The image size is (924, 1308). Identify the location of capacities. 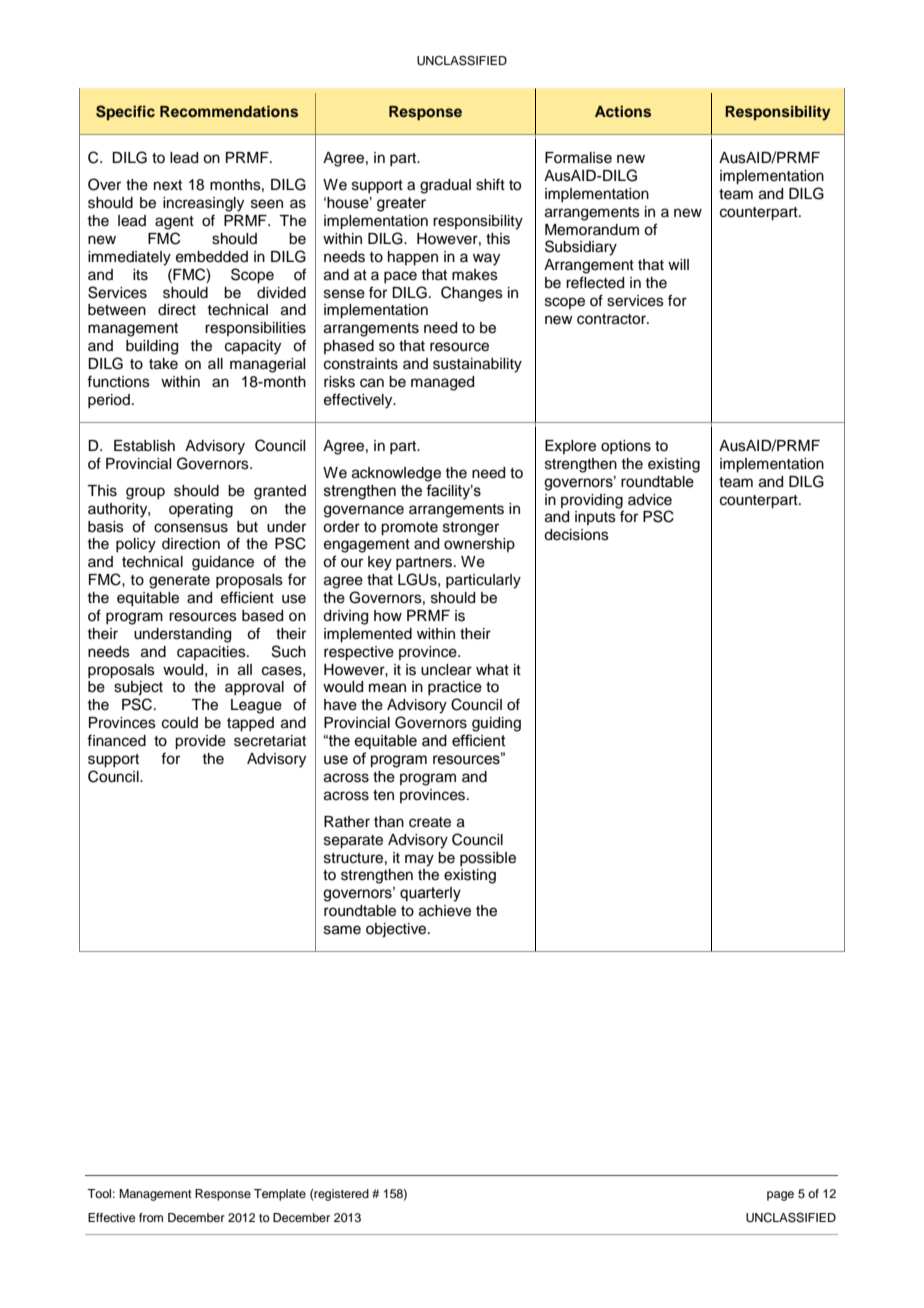
(212, 653).
